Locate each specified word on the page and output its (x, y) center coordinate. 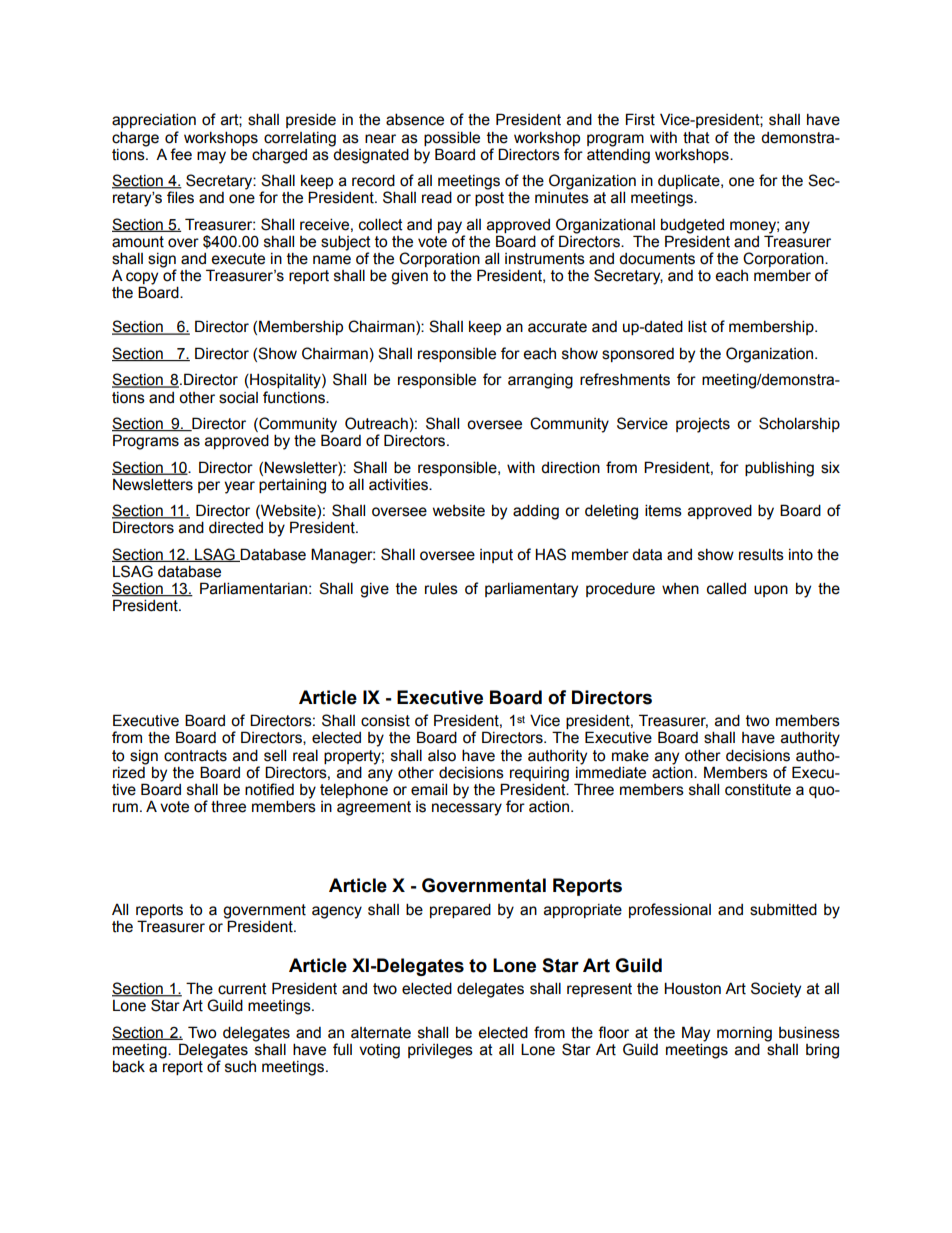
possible (452, 138)
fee (181, 154)
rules (441, 588)
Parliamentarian (253, 588)
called (726, 588)
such (240, 1067)
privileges (440, 1051)
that (696, 137)
